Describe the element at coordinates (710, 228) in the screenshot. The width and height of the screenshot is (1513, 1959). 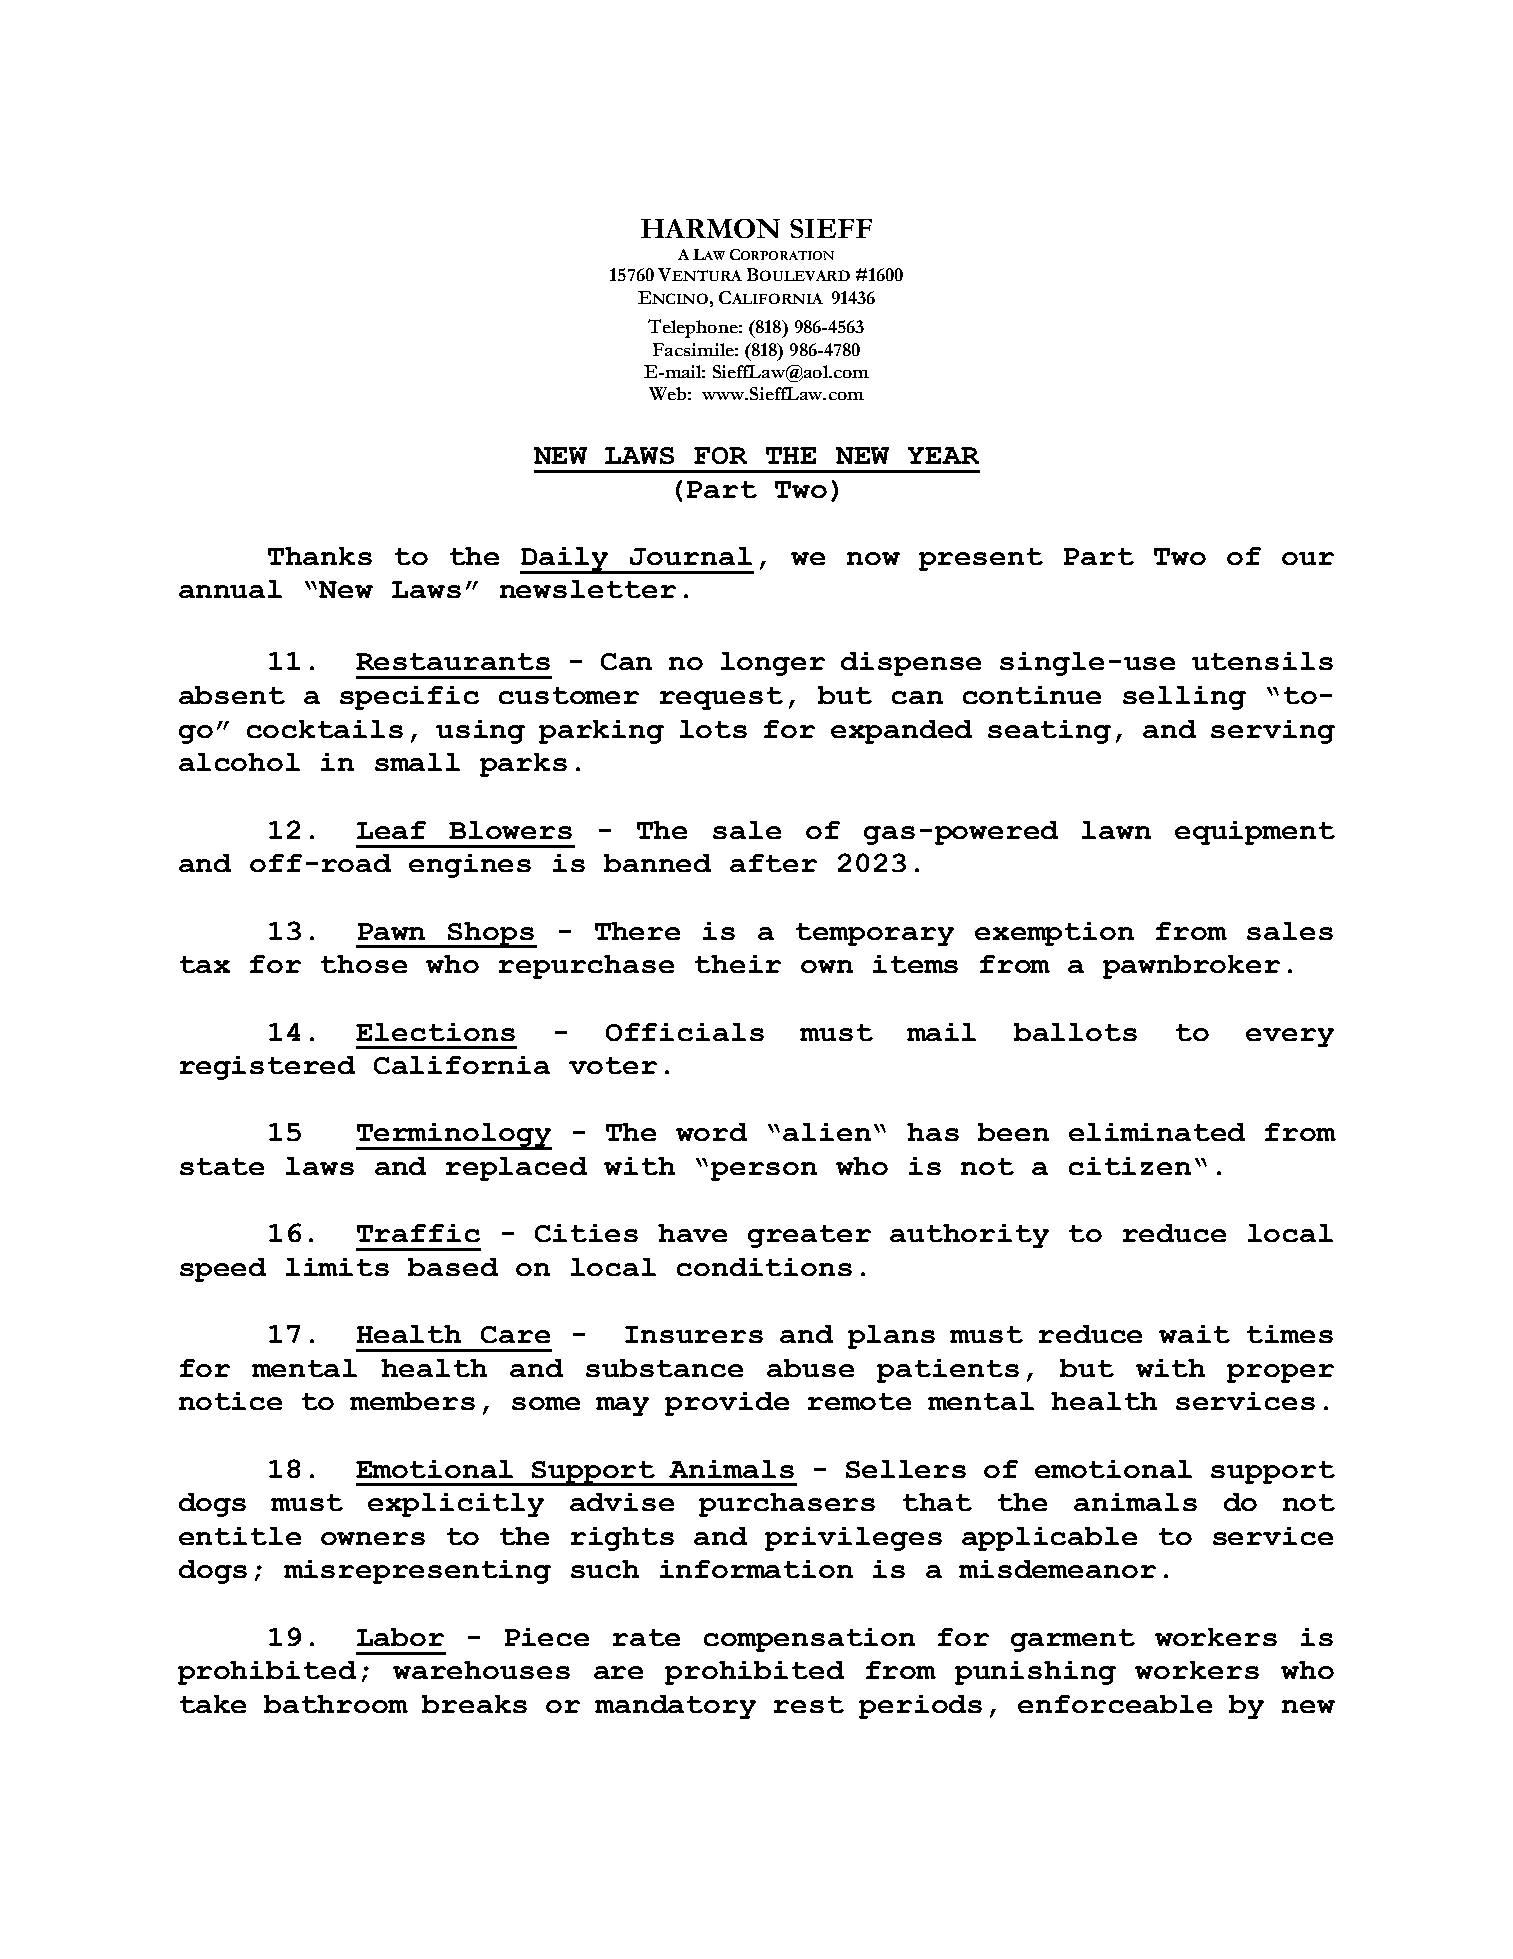
I see `HARMON` at that location.
